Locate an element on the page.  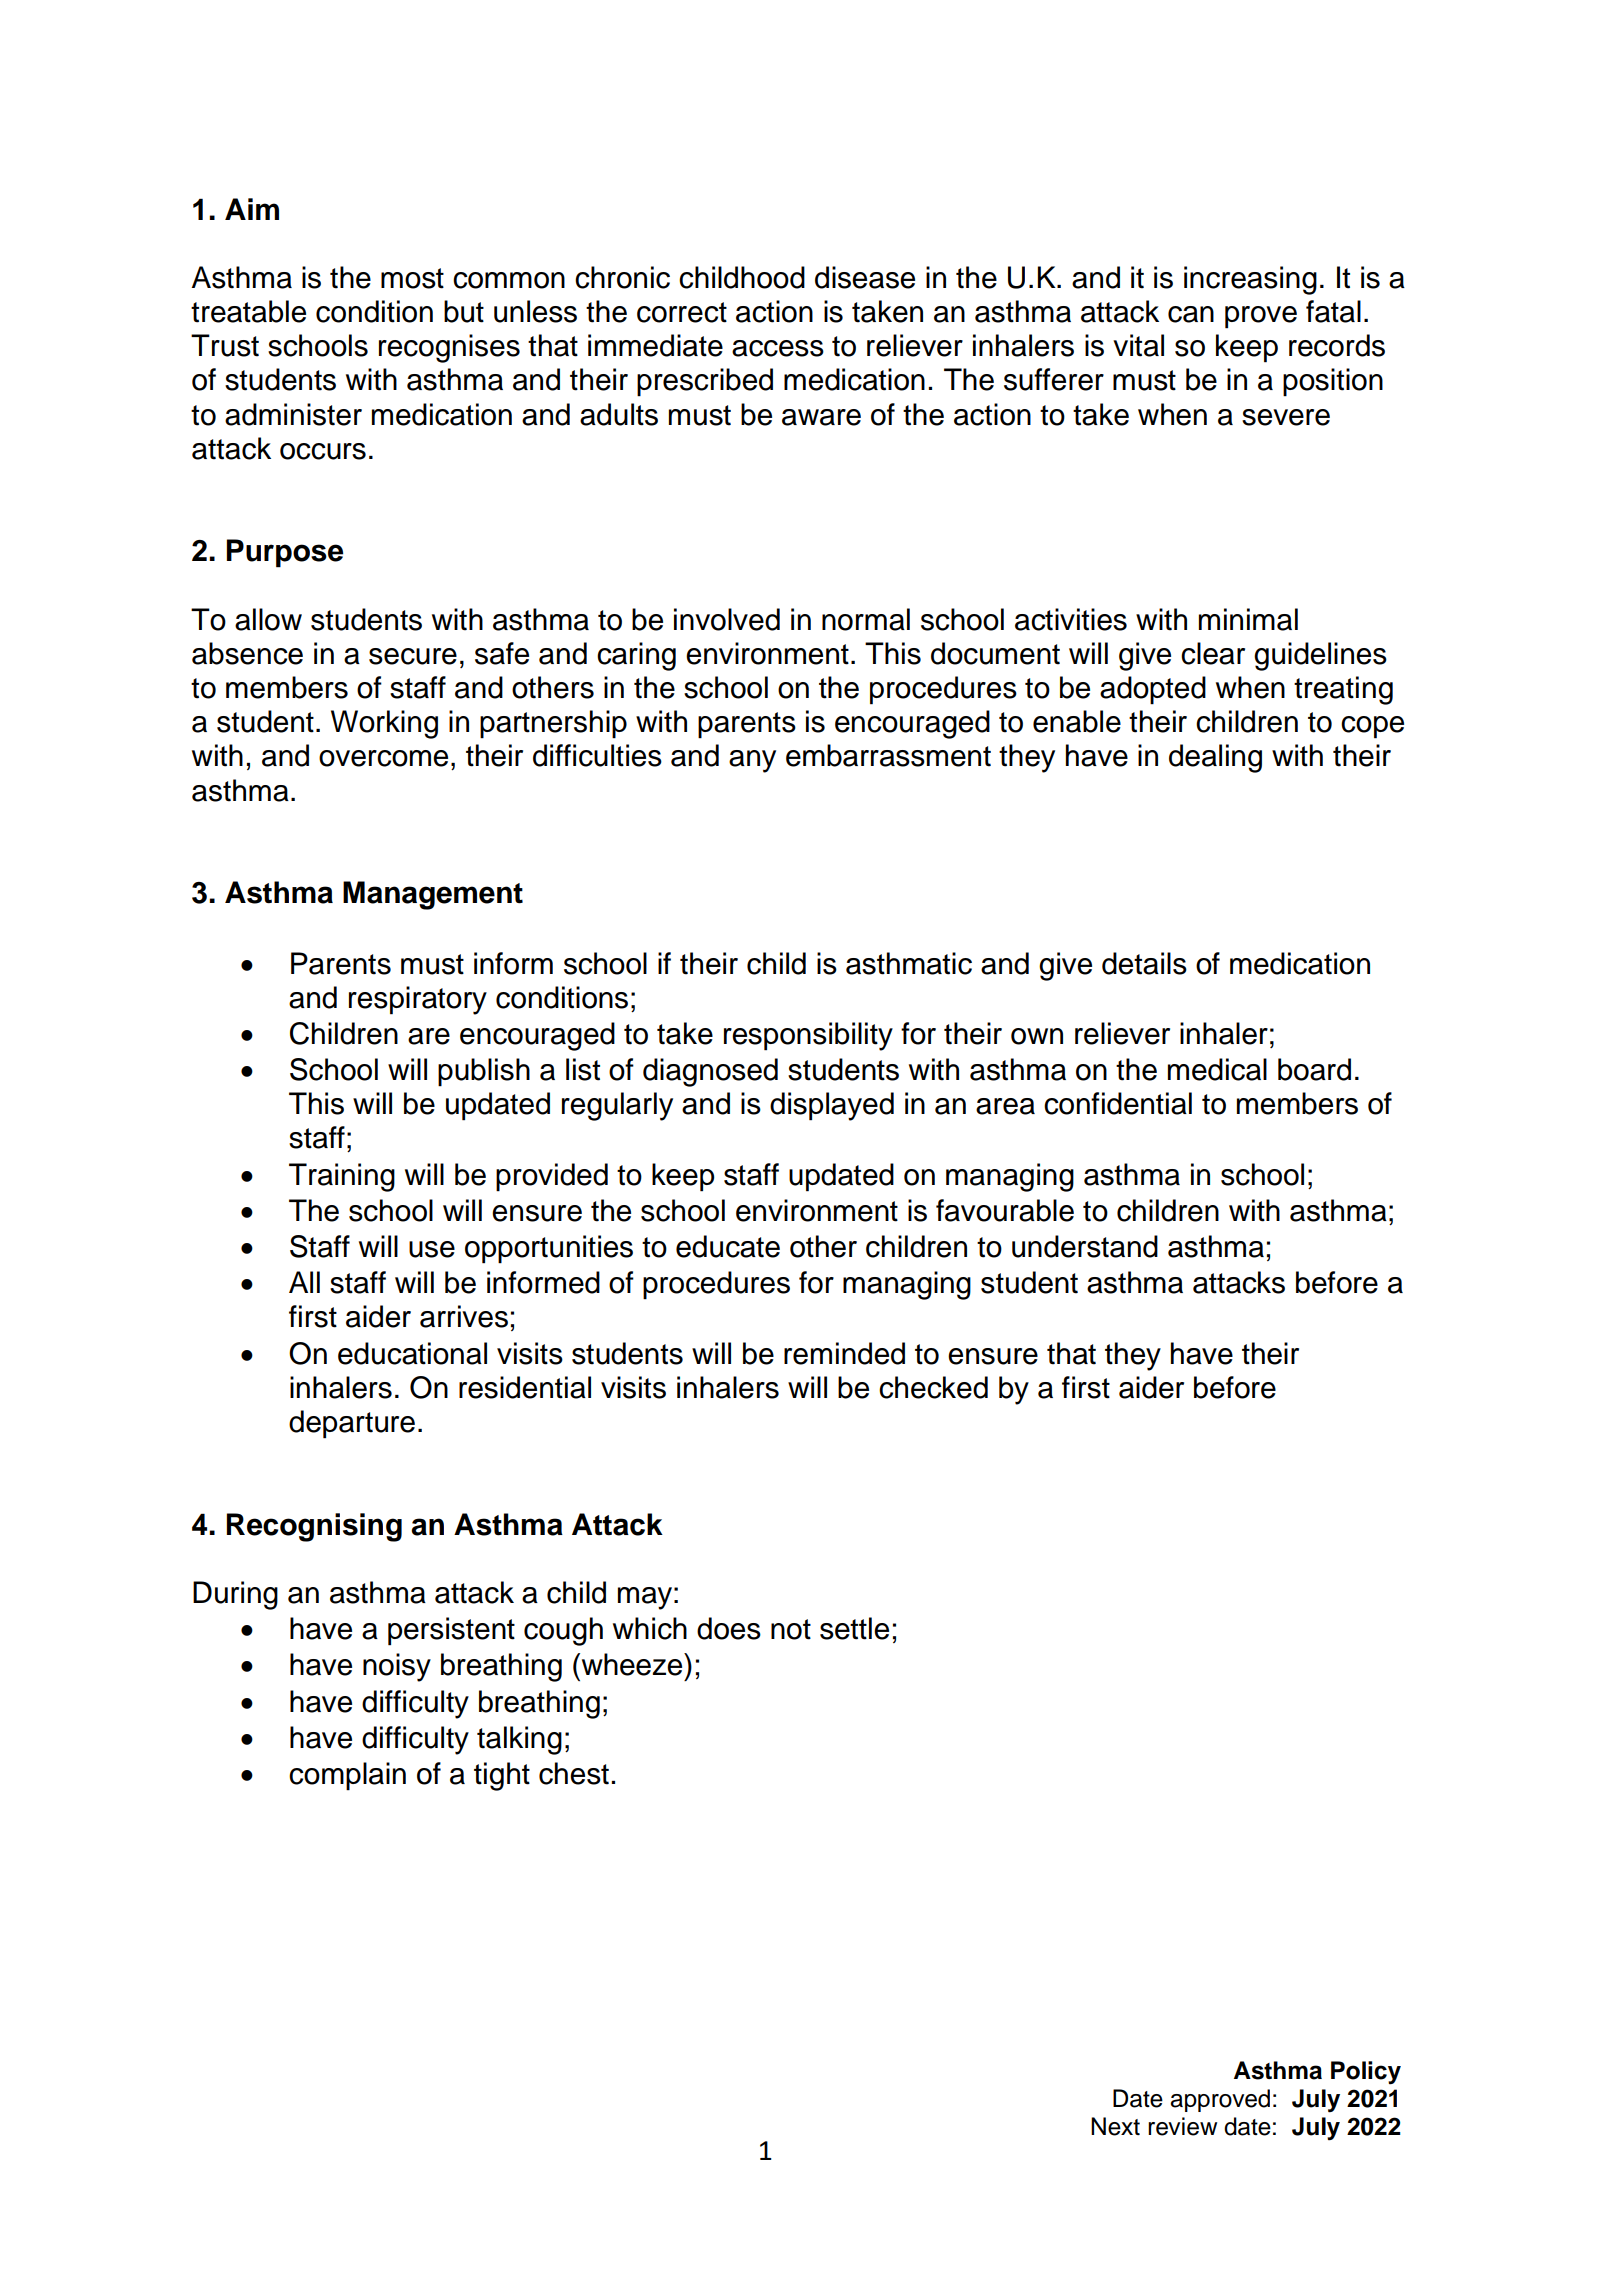
disease is located at coordinates (865, 277).
